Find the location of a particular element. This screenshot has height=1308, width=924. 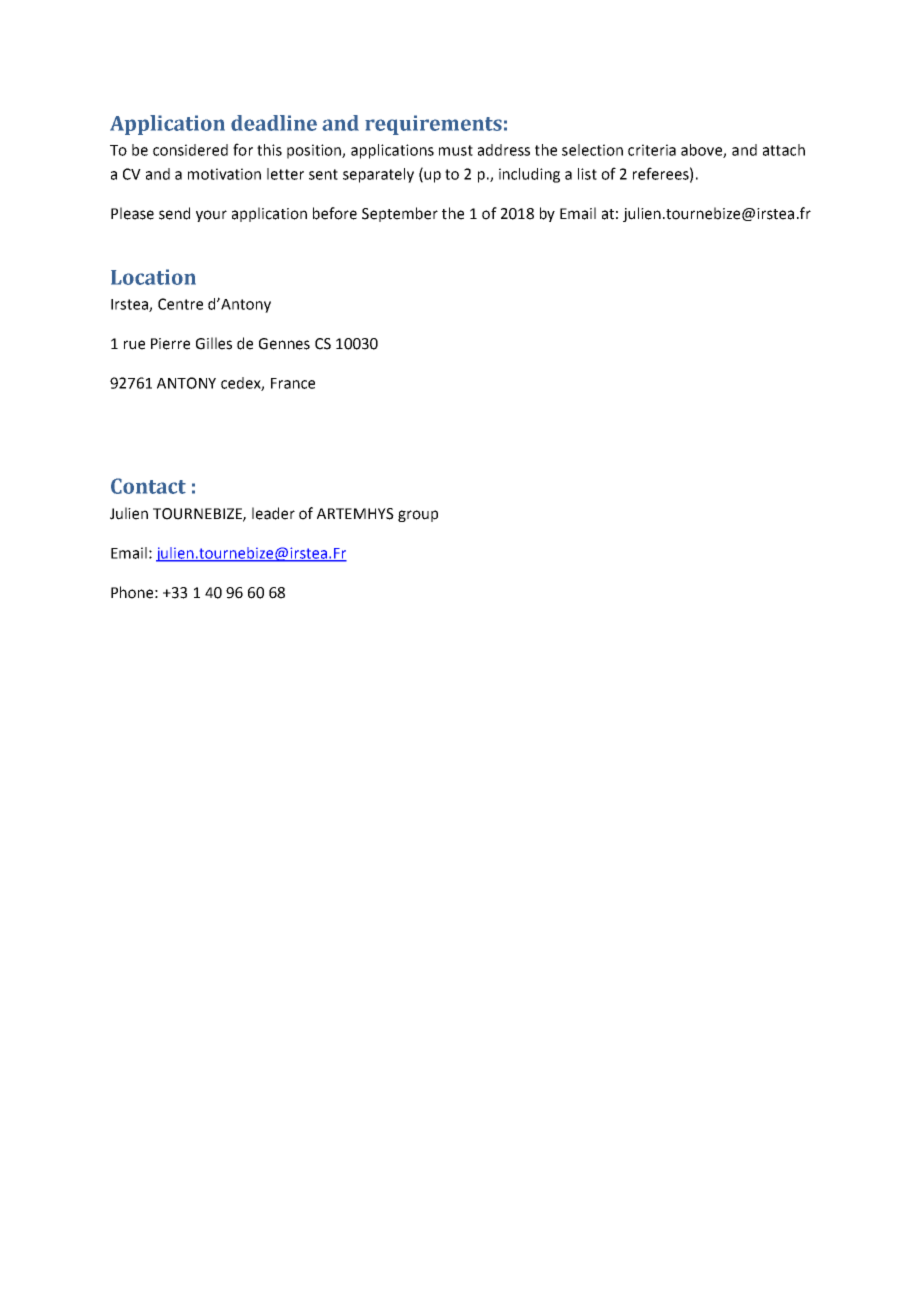

leader is located at coordinates (273, 513).
